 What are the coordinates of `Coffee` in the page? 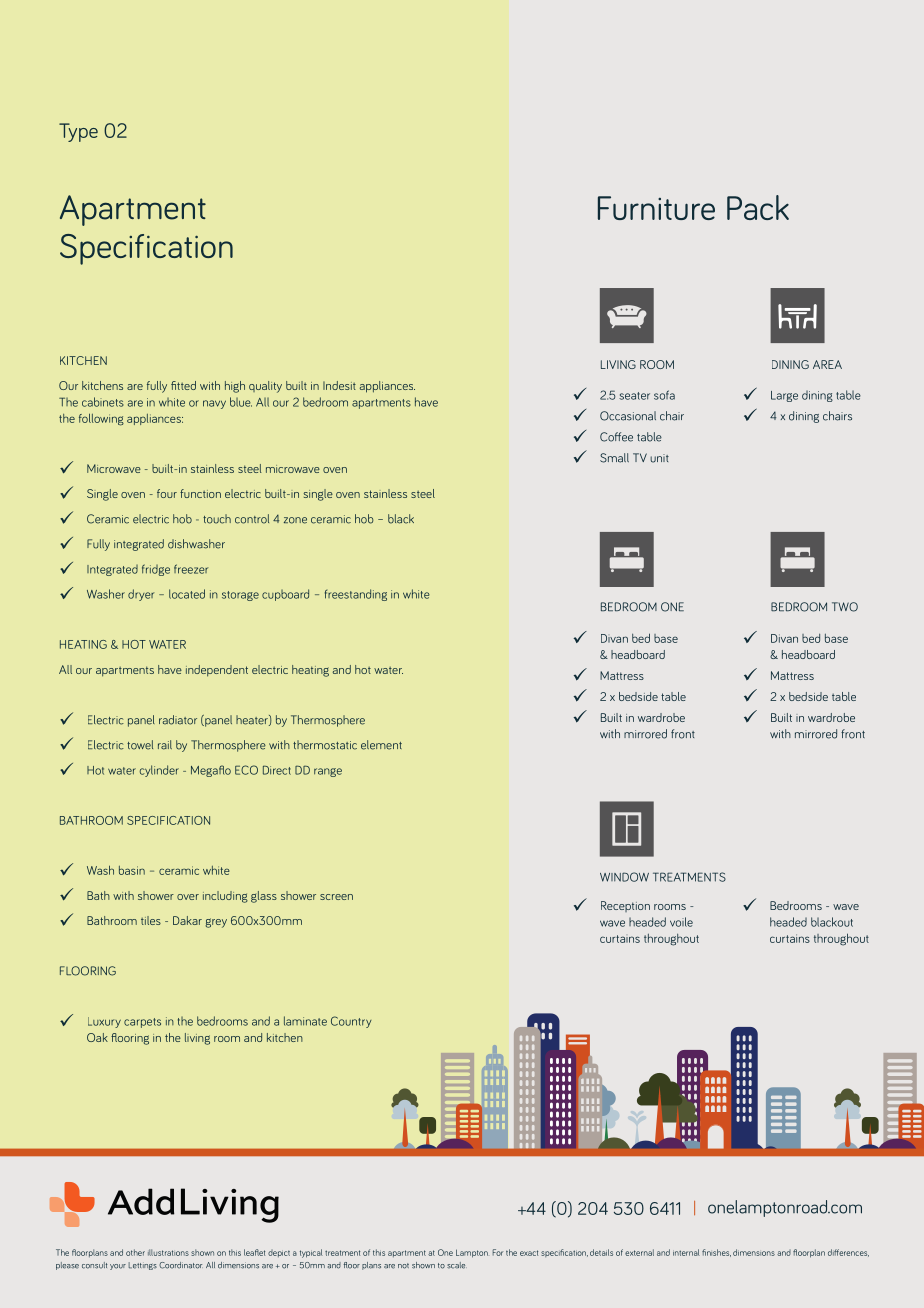 It's located at (616, 437).
